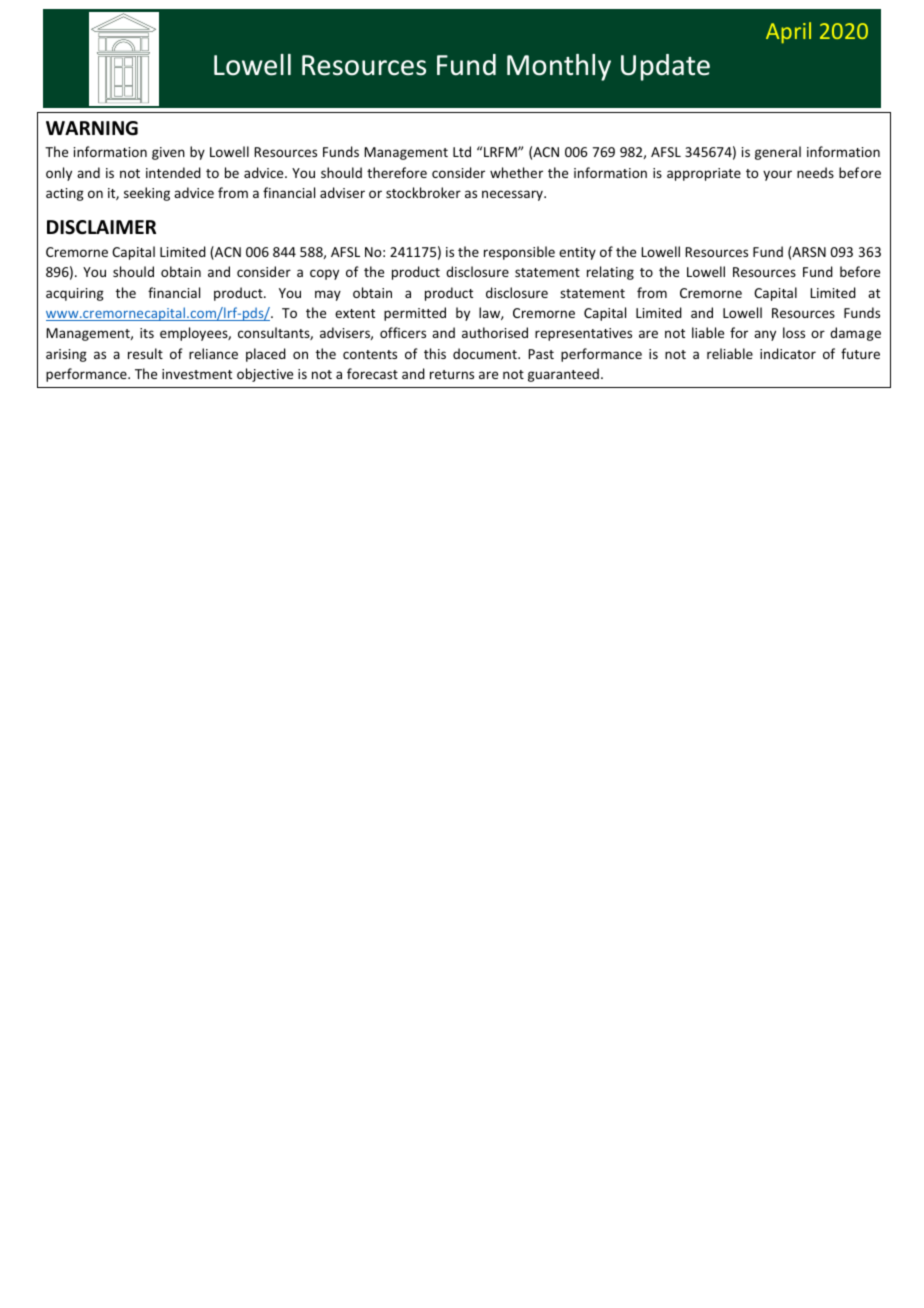 The image size is (924, 1308). What do you see at coordinates (423, 192) in the image?
I see `stockbroker` at bounding box center [423, 192].
